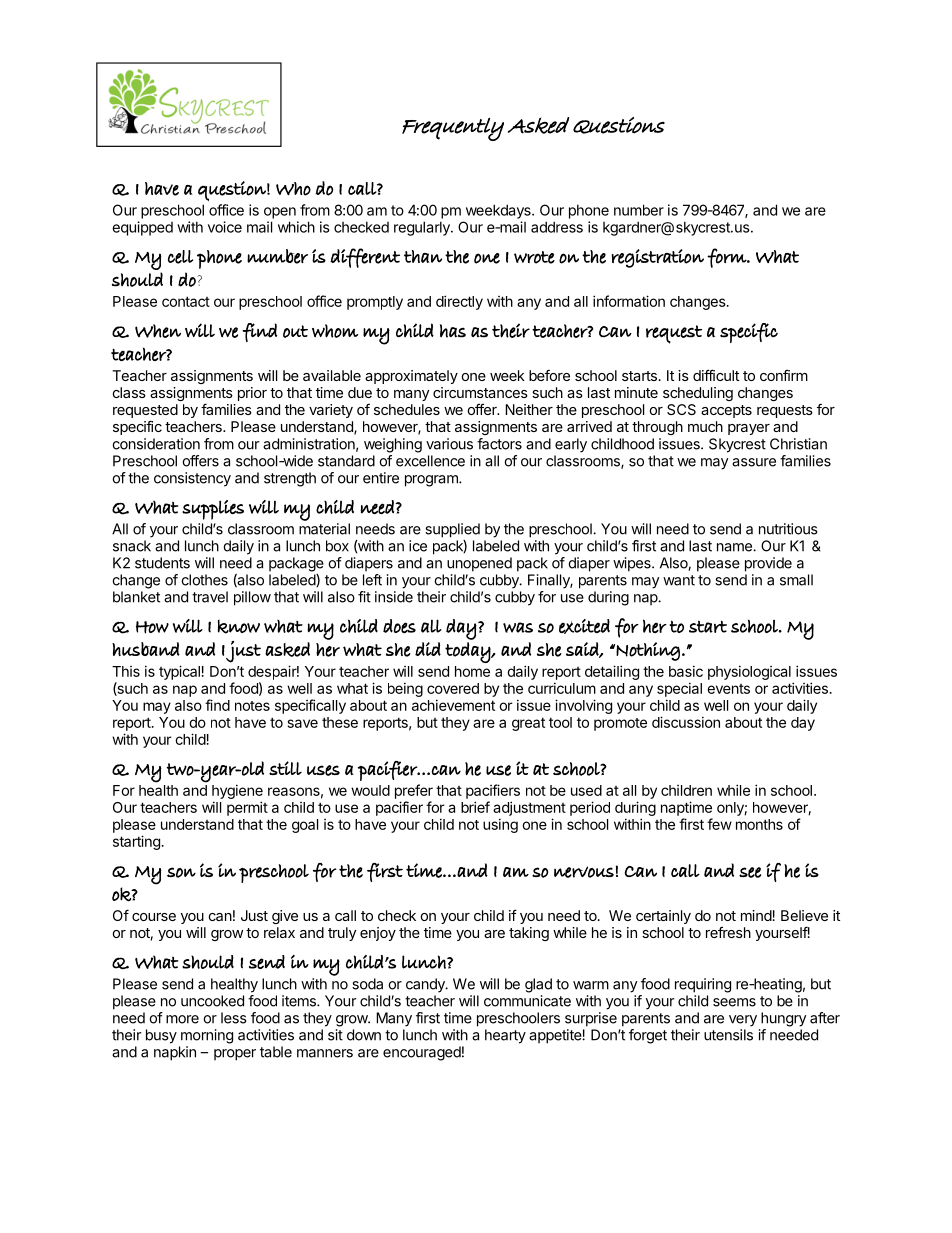  What do you see at coordinates (207, 1036) in the document?
I see `morning` at bounding box center [207, 1036].
